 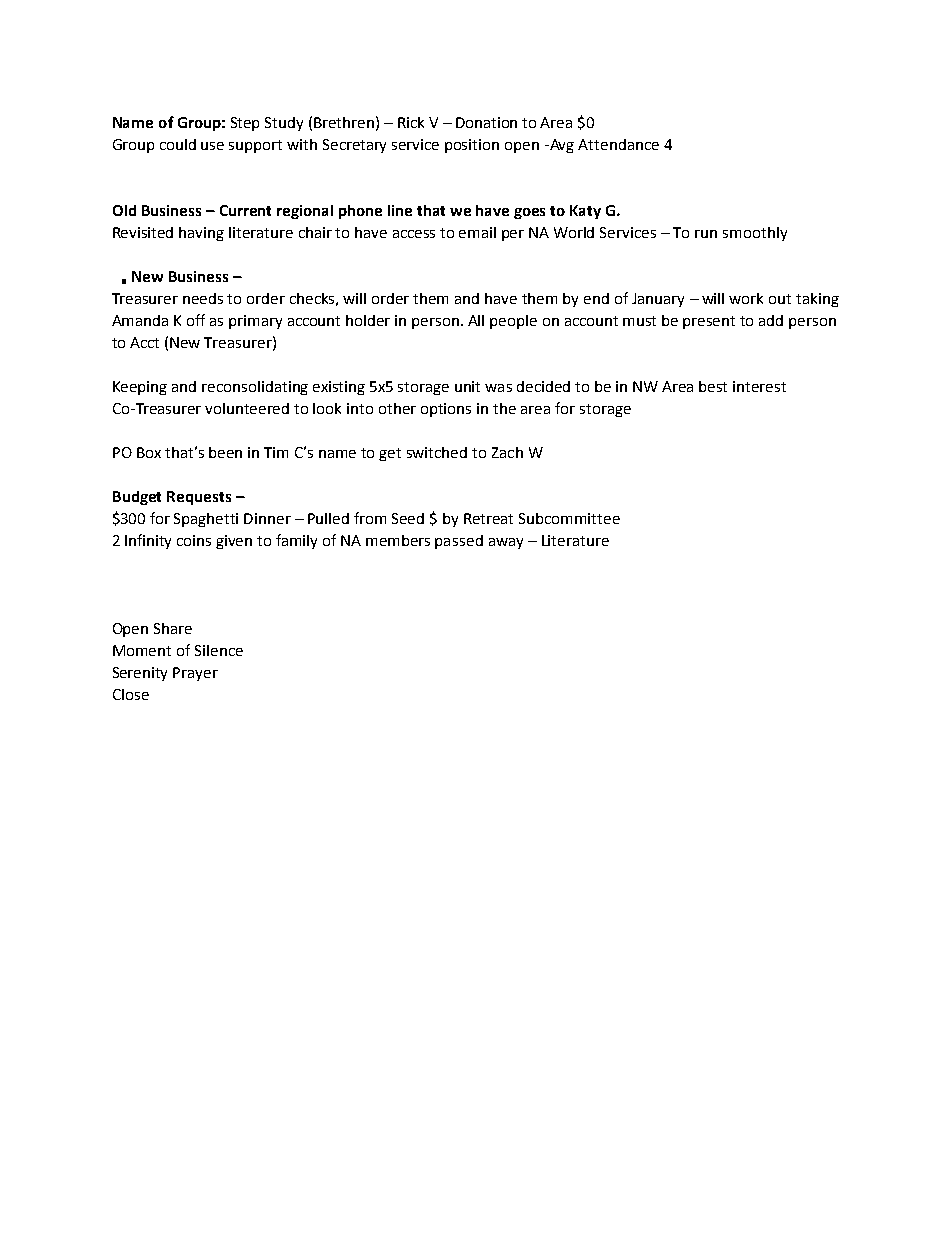 What do you see at coordinates (506, 543) in the screenshot?
I see `away` at bounding box center [506, 543].
